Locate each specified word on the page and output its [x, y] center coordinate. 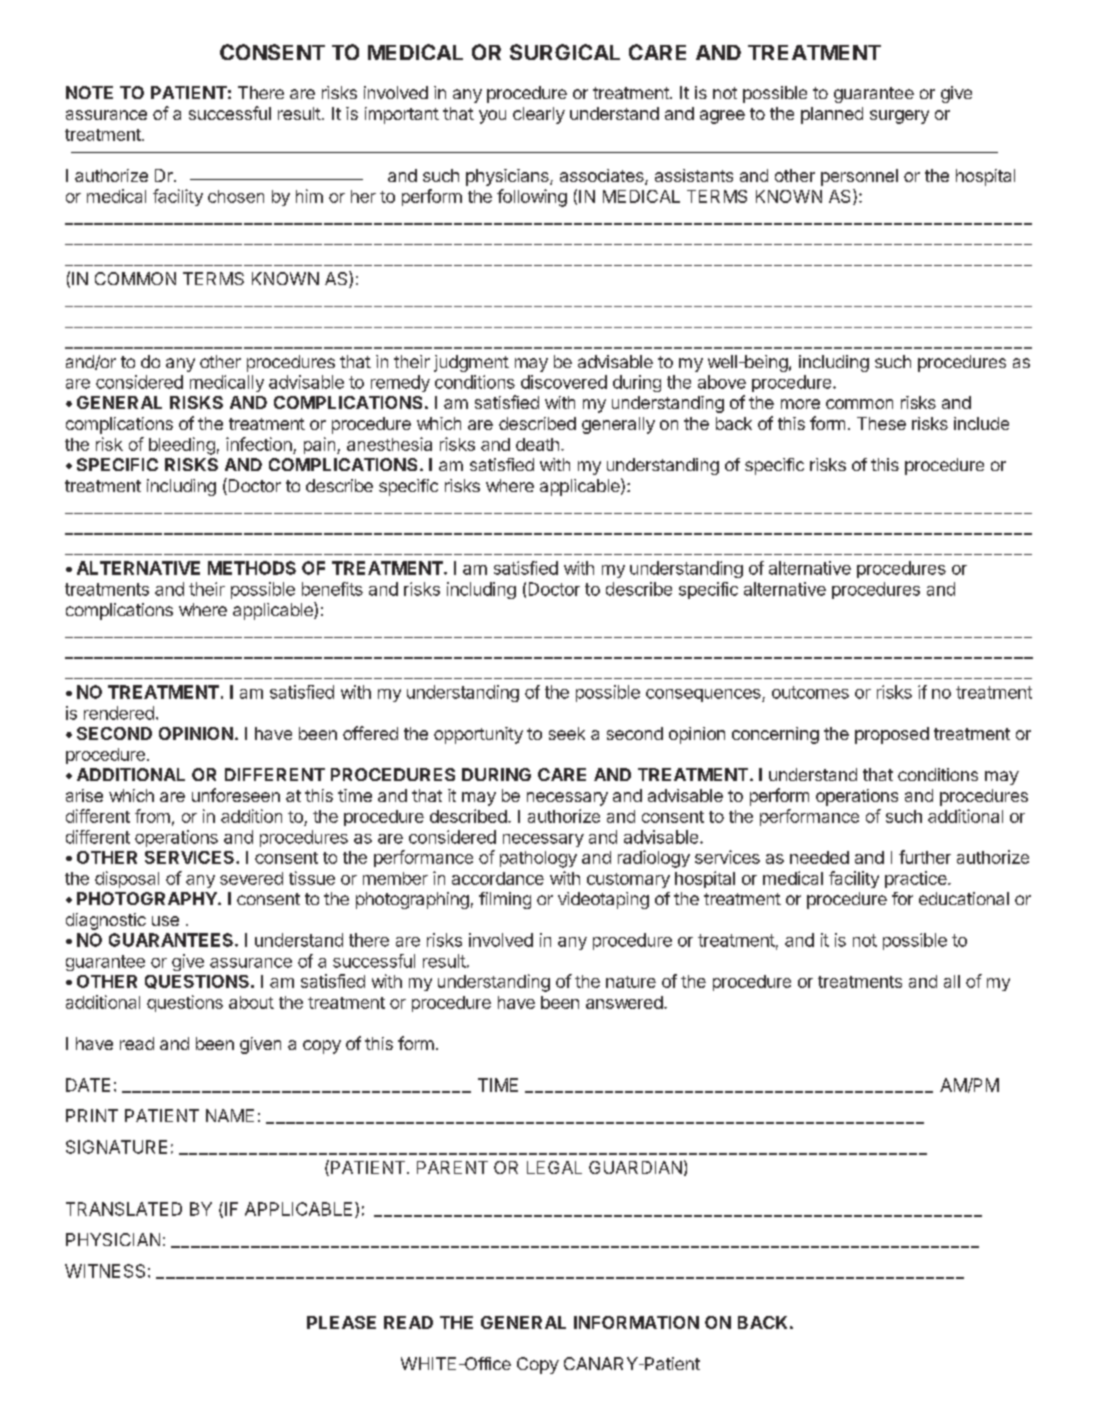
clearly [539, 115]
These [881, 423]
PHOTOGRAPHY [148, 898]
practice [917, 879]
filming [505, 900]
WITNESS [105, 1271]
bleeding [182, 446]
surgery [899, 117]
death [537, 444]
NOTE [89, 92]
